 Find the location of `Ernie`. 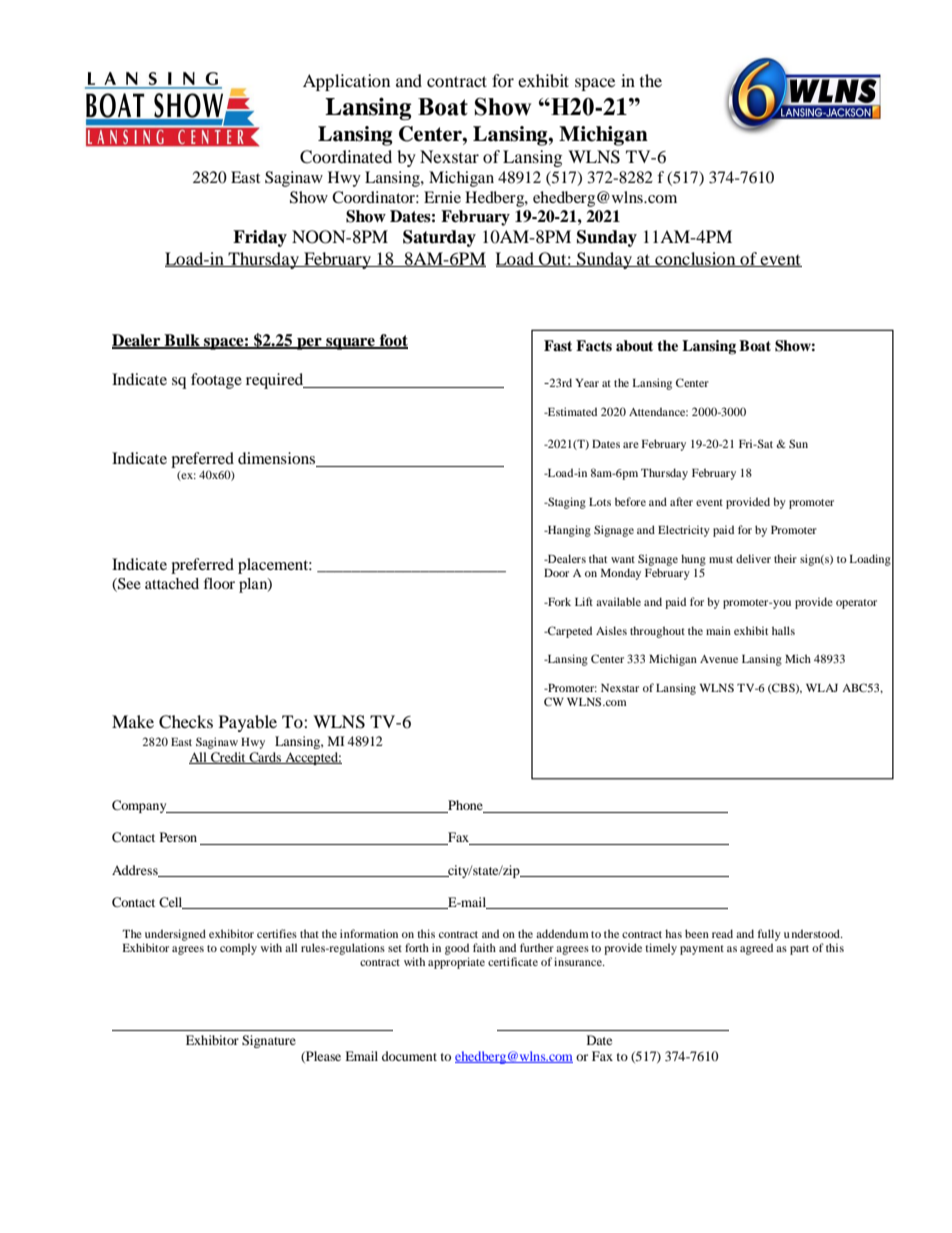

Ernie is located at coordinates (442, 197).
